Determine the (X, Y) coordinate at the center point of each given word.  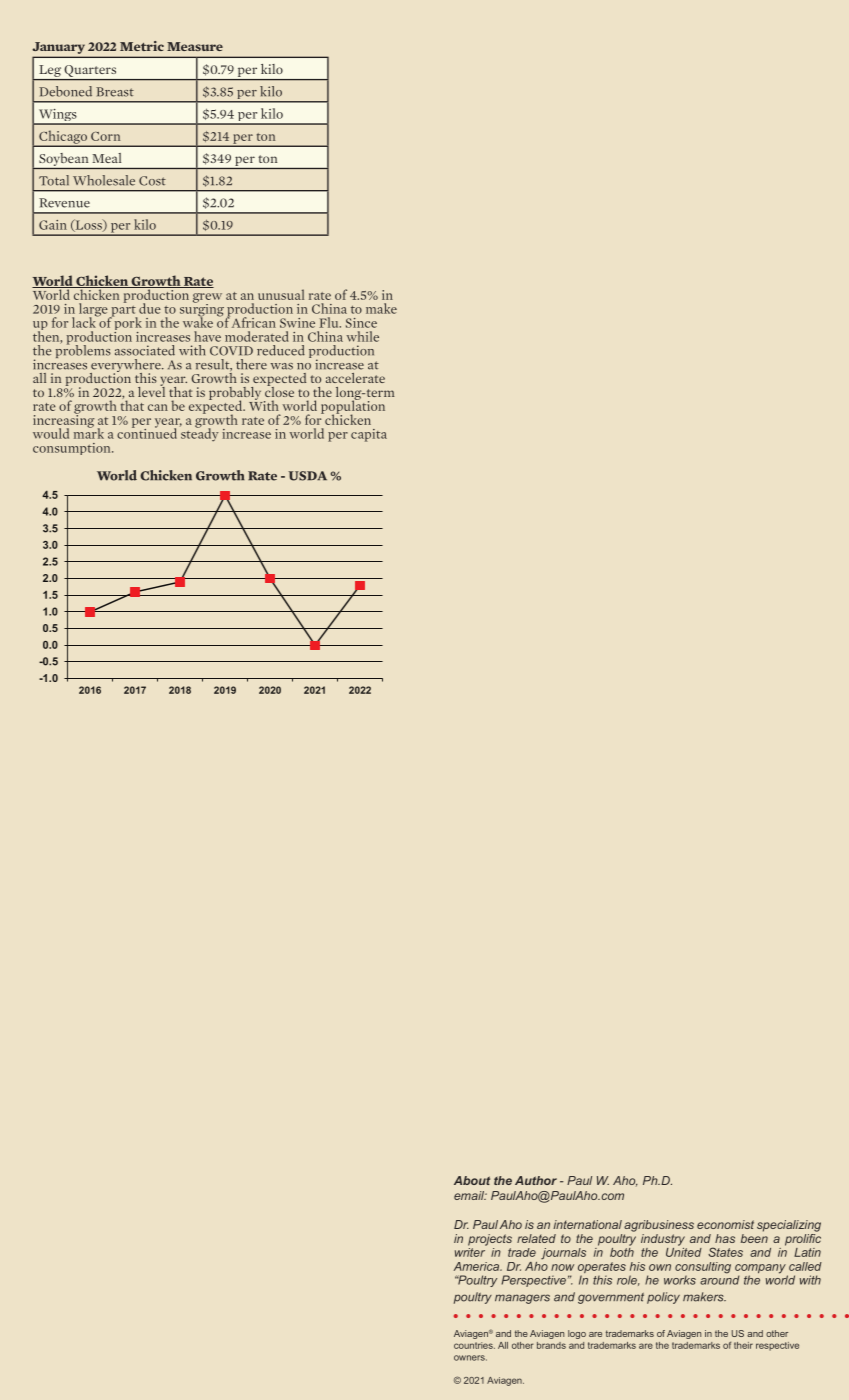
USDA (307, 476)
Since (361, 323)
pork (127, 324)
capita (369, 435)
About (472, 1180)
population (353, 407)
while (362, 336)
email (470, 1195)
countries (474, 1345)
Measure (195, 46)
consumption (73, 449)
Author (536, 1180)
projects (490, 1240)
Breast (115, 92)
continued (147, 432)
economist (725, 1224)
